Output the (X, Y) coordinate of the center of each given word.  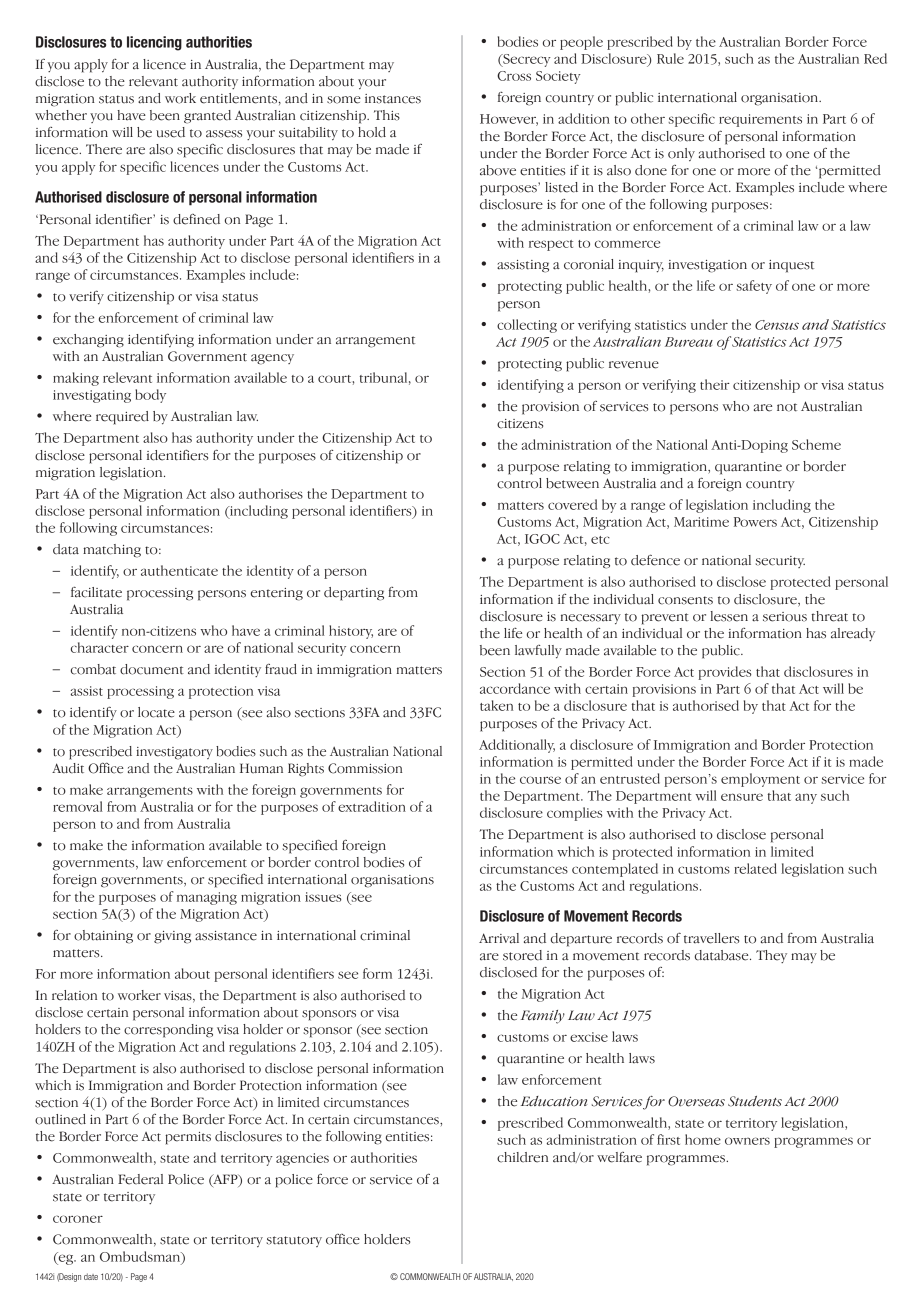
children (522, 1157)
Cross (514, 76)
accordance (515, 688)
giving (172, 937)
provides (724, 673)
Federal (140, 1179)
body (150, 396)
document (152, 669)
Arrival (499, 938)
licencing (154, 43)
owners (747, 1141)
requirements (760, 120)
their (715, 384)
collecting (527, 326)
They (771, 956)
